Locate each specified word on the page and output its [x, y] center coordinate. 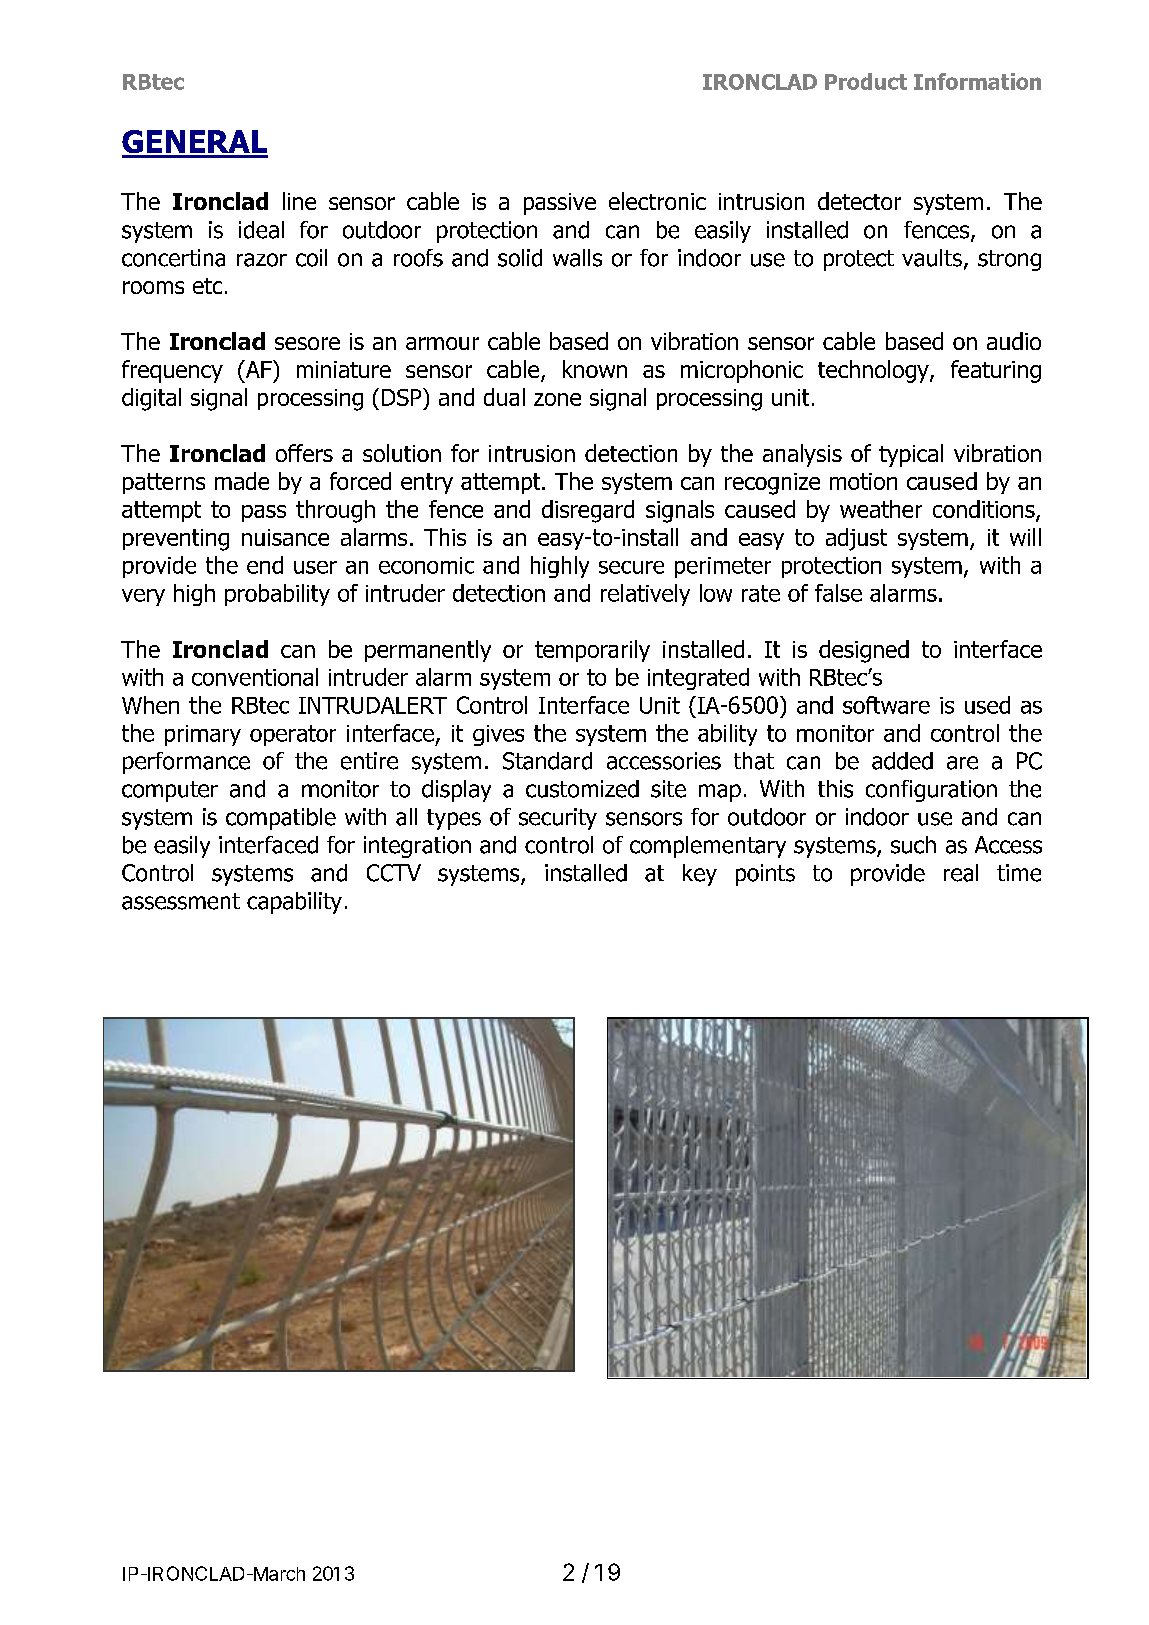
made [242, 481]
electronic [657, 201]
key [700, 875]
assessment [181, 901]
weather [881, 509]
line [299, 201]
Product [866, 81]
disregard [588, 511]
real [961, 873]
